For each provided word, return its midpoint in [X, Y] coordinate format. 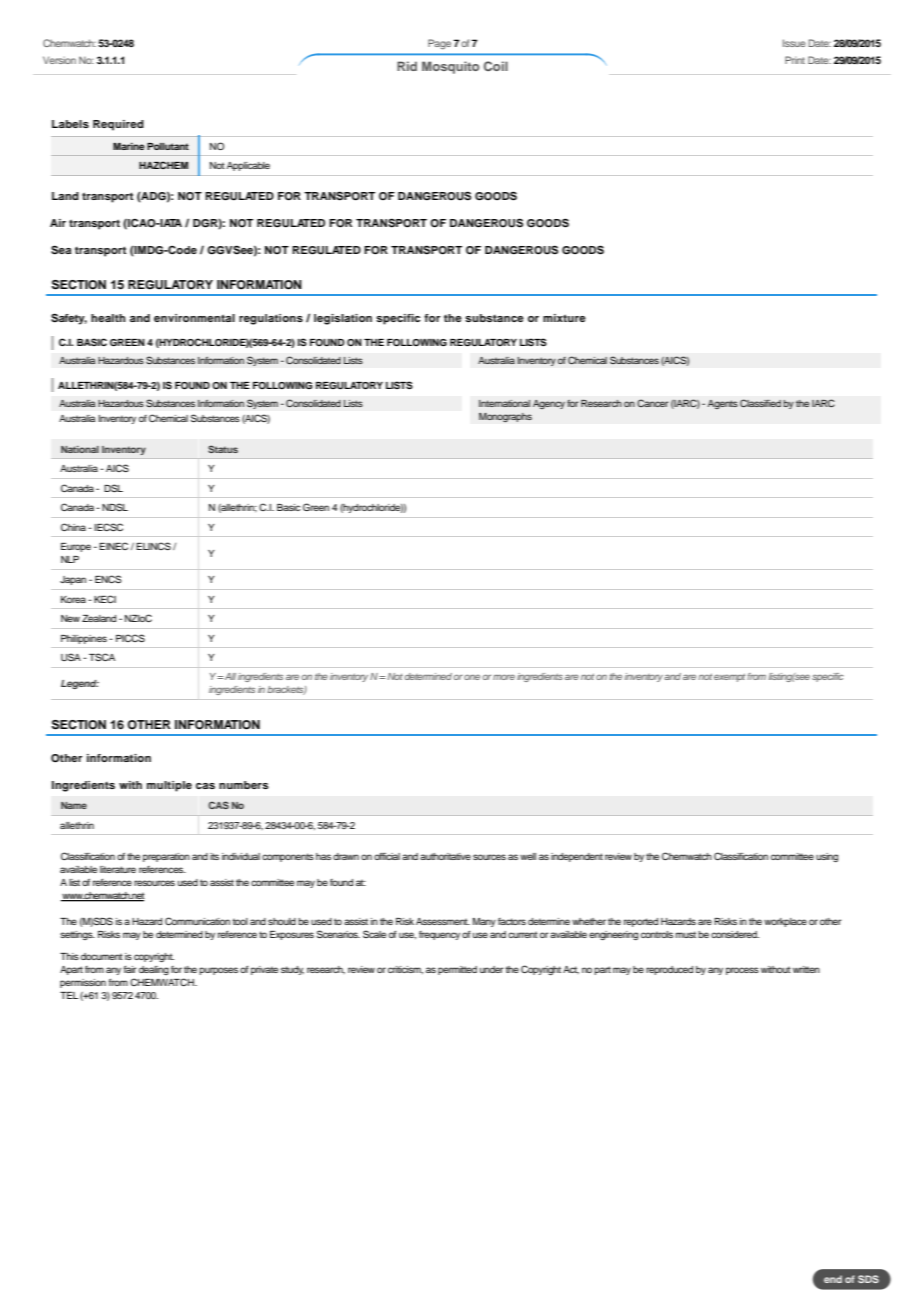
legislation [343, 319]
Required [118, 125]
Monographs [505, 418]
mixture [564, 318]
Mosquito [450, 67]
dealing [154, 970]
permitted [457, 970]
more [504, 677]
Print [795, 60]
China [73, 527]
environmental [194, 318]
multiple [169, 786]
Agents [723, 404]
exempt [729, 677]
